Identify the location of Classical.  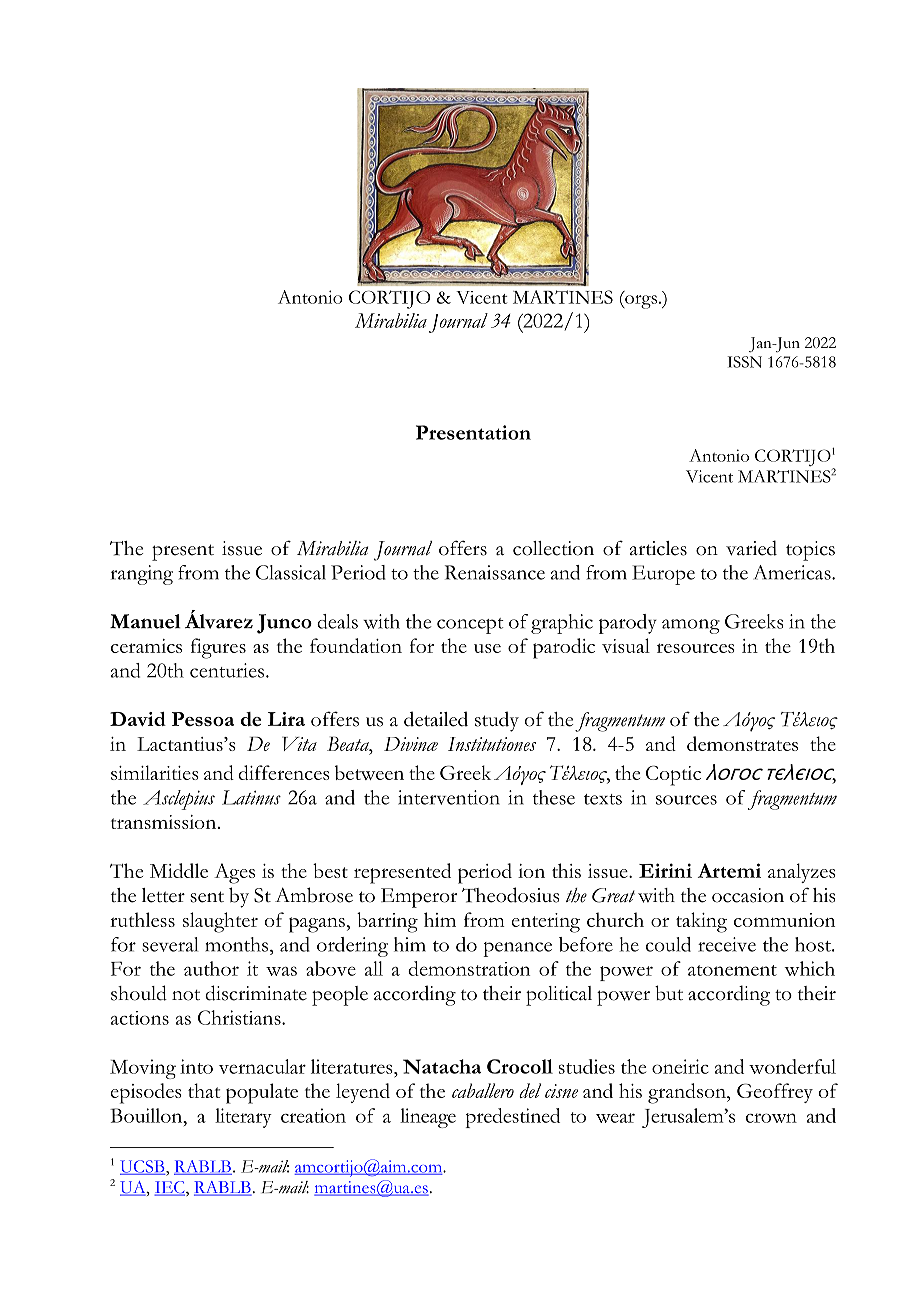
(291, 572).
